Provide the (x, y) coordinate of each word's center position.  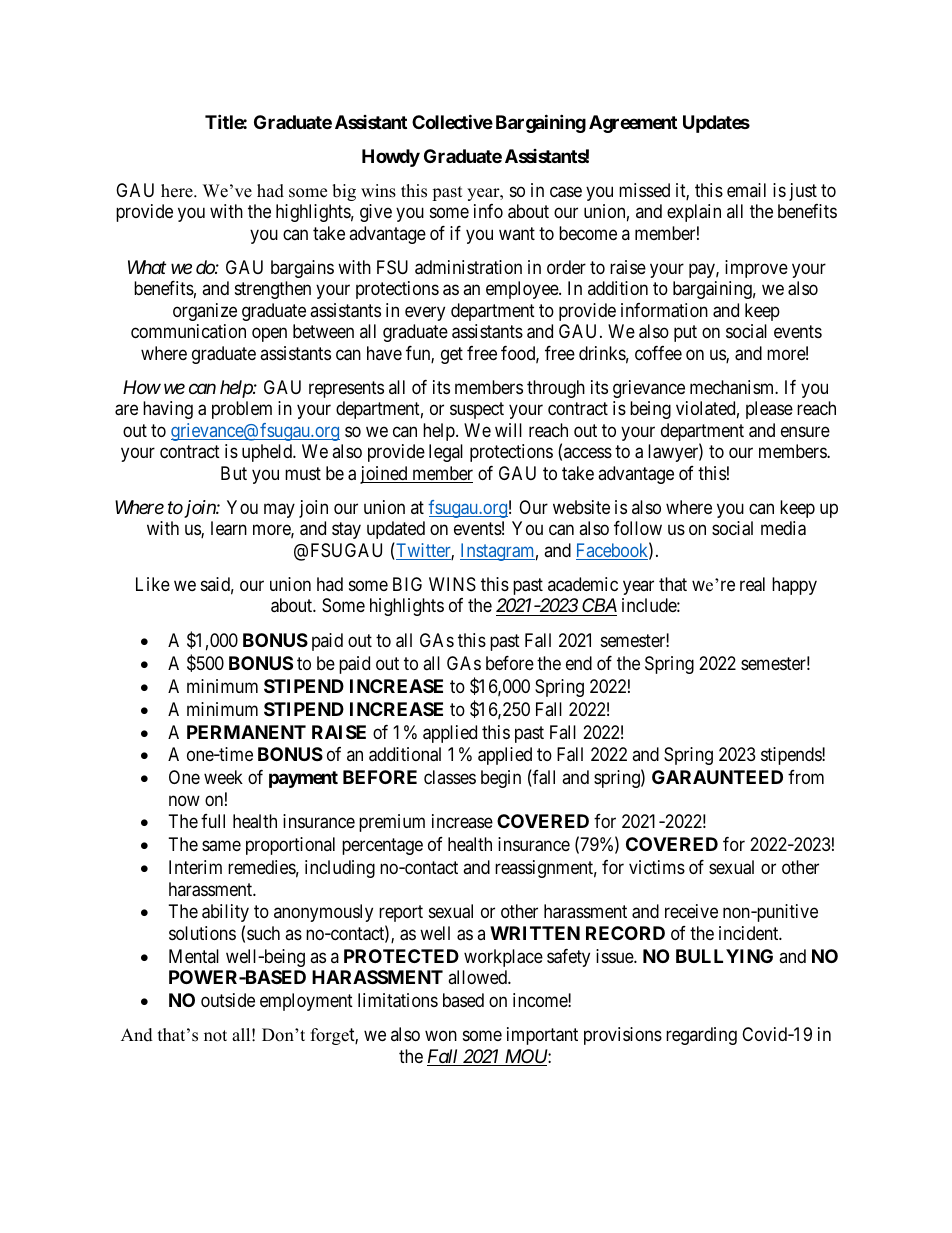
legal (446, 453)
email (746, 190)
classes (450, 777)
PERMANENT (246, 732)
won (441, 1036)
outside (228, 1000)
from (806, 777)
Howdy (391, 158)
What (147, 267)
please (769, 410)
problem (242, 410)
